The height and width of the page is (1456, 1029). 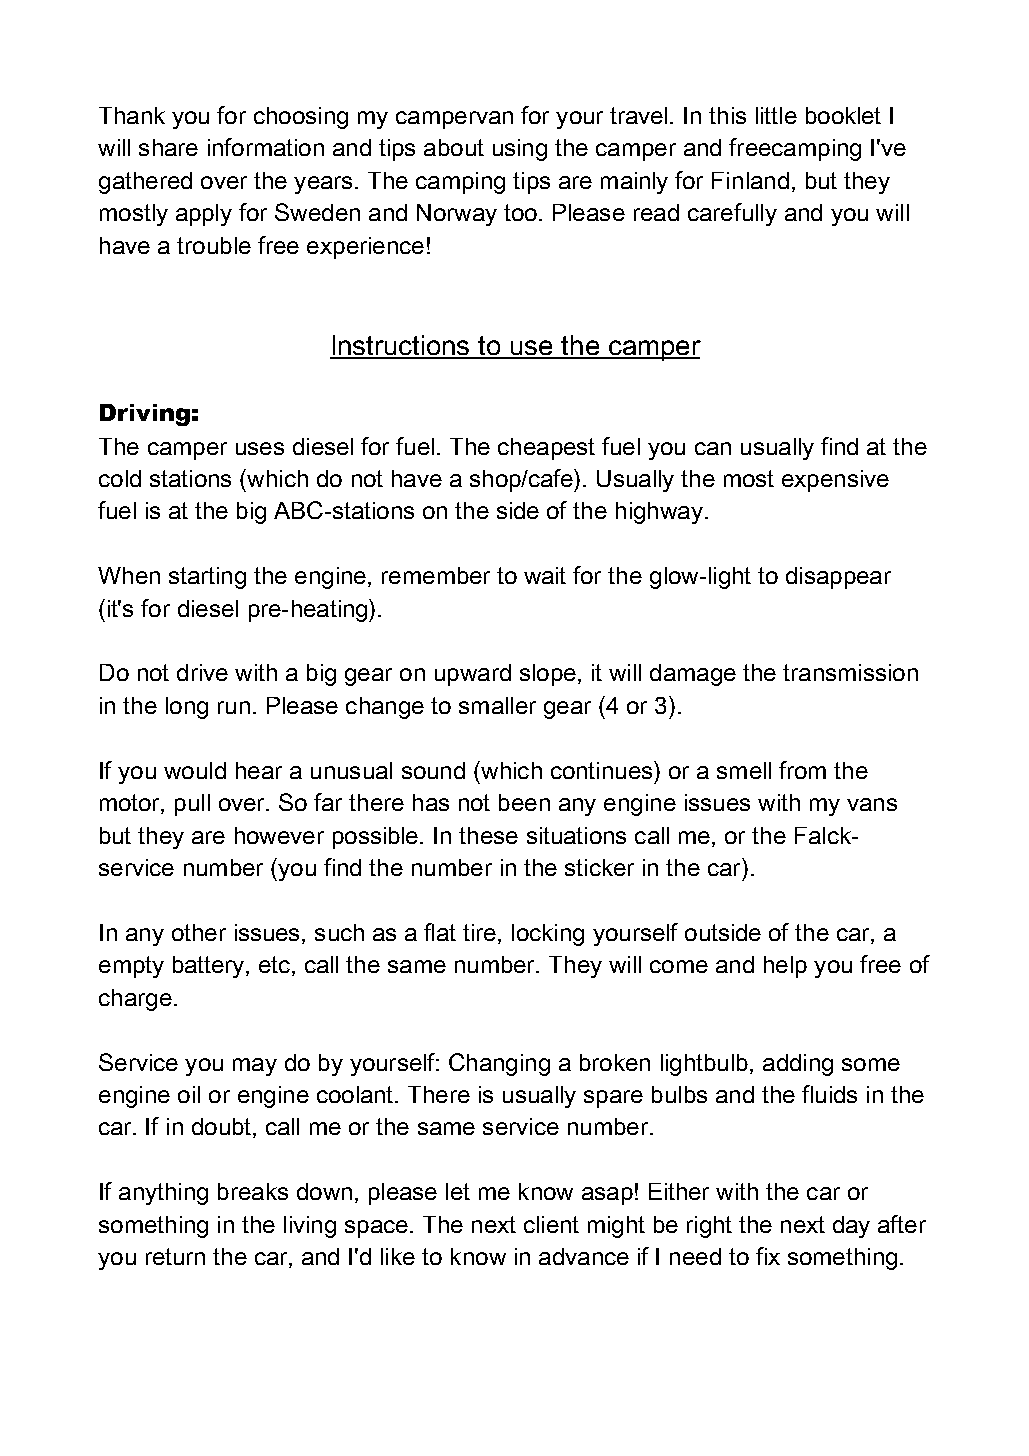 What do you see at coordinates (202, 672) in the page?
I see `drive` at bounding box center [202, 672].
